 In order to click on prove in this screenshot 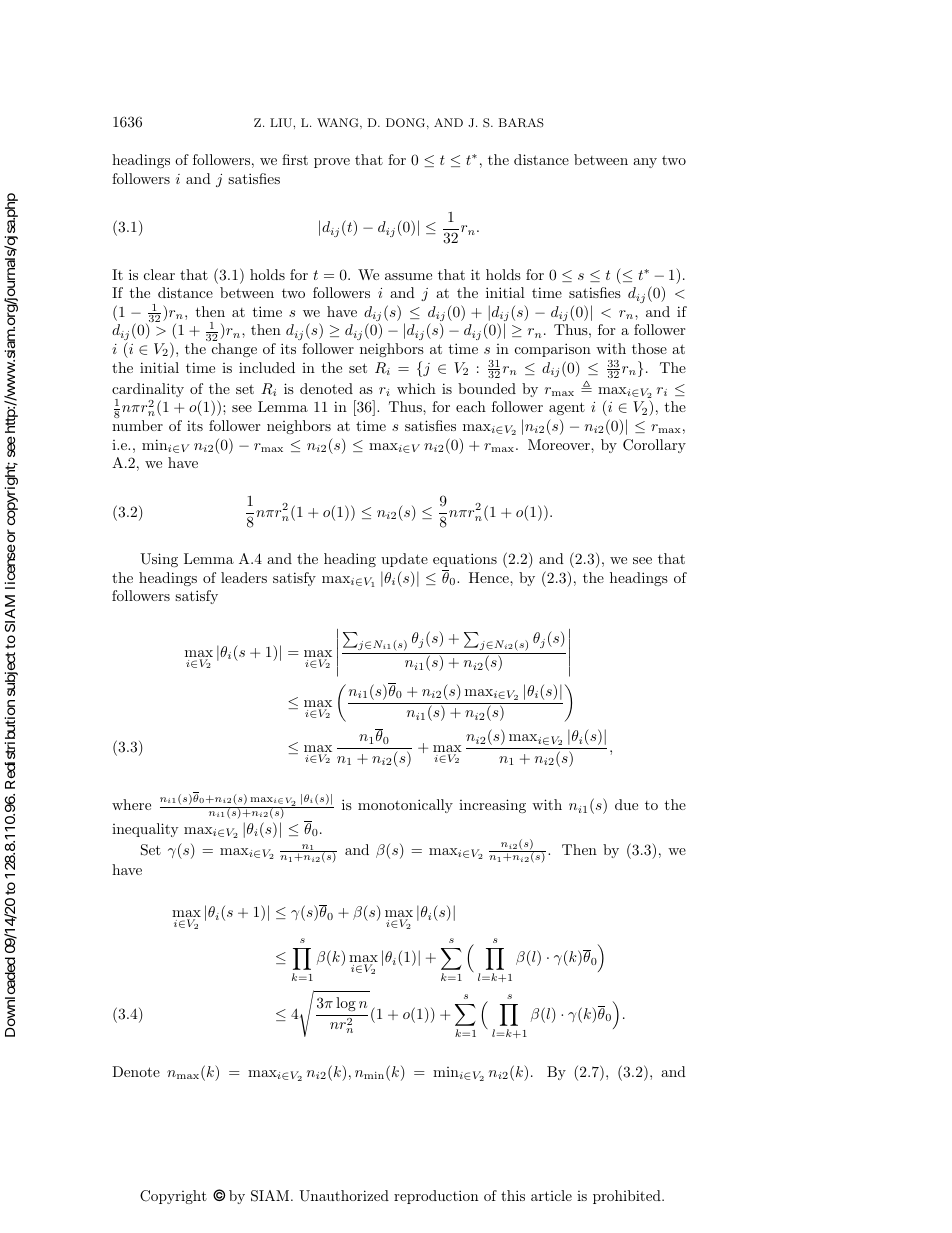, I will do `click(332, 163)`.
